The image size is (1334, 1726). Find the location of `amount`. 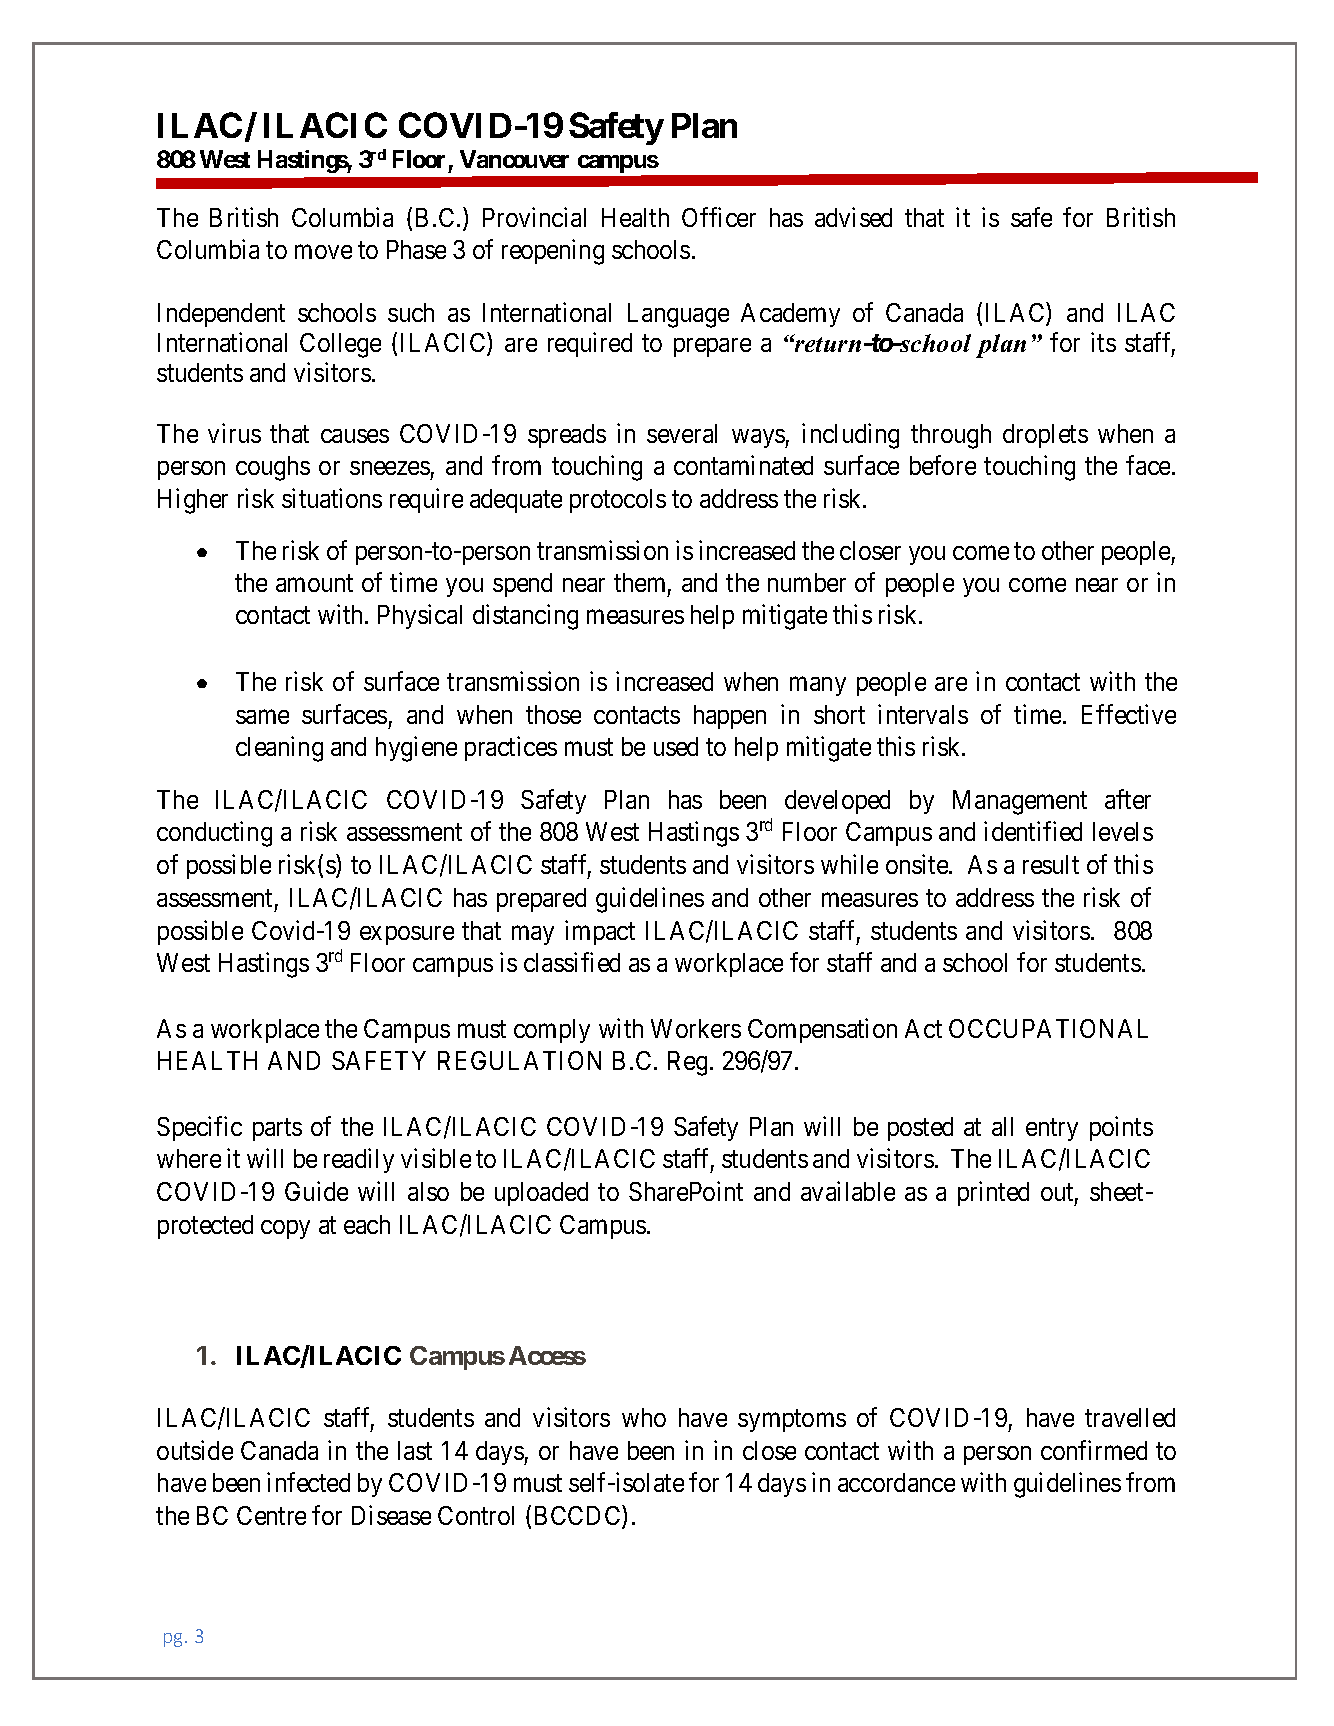

amount is located at coordinates (314, 583).
